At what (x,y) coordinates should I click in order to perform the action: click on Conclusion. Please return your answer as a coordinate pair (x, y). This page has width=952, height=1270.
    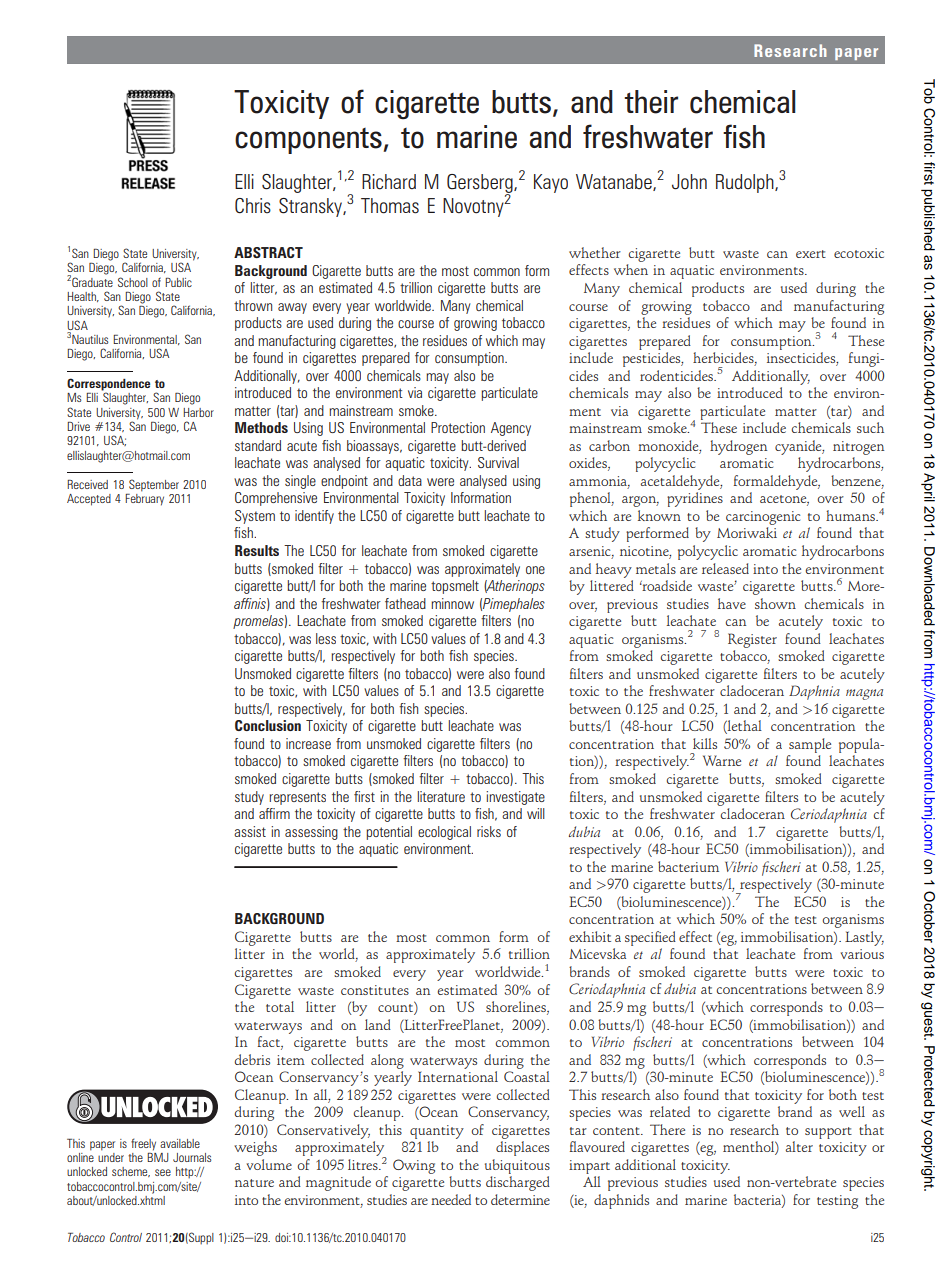
    Looking at the image, I should click on (268, 725).
